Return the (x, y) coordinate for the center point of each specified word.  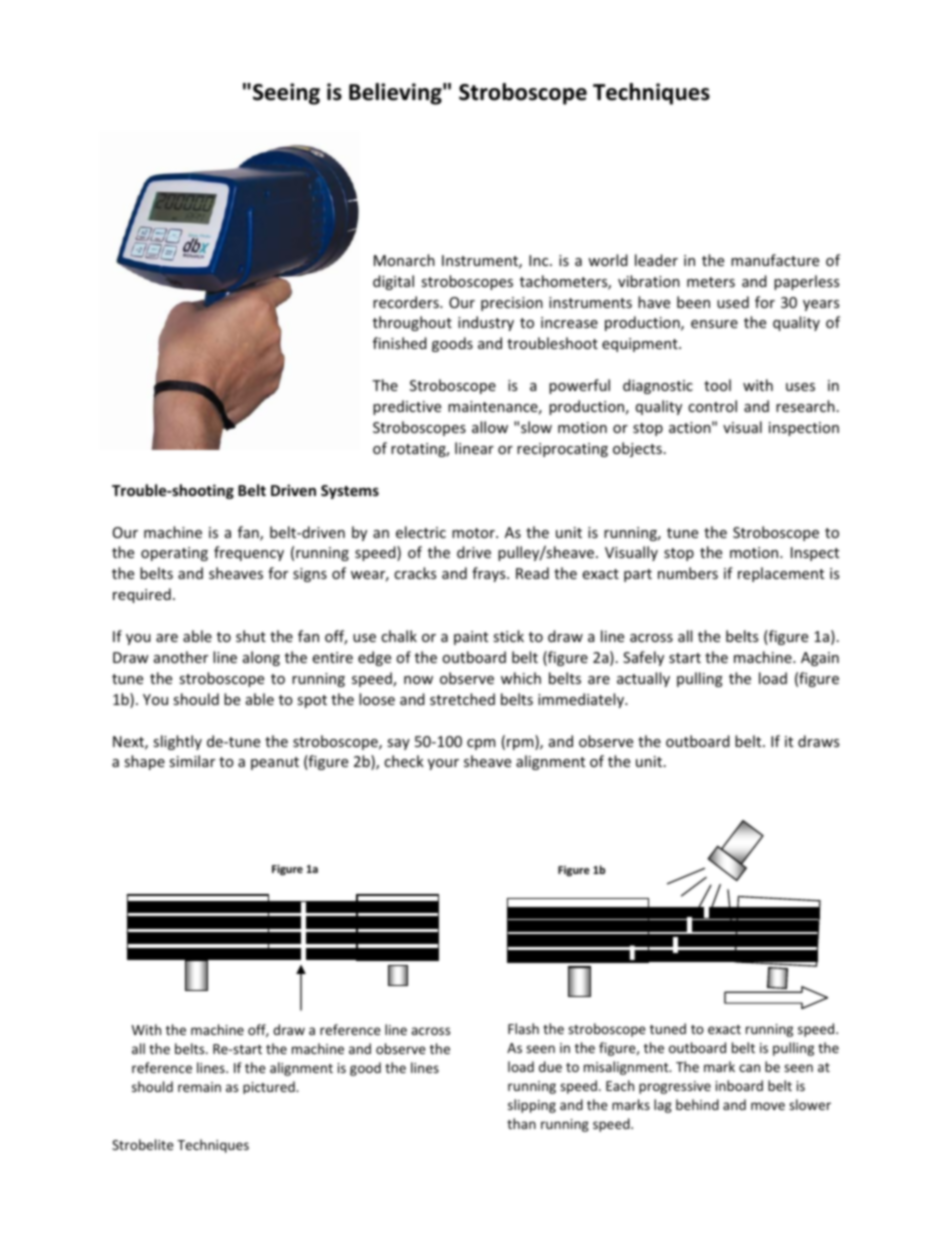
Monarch (404, 260)
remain (199, 1087)
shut (251, 636)
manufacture (775, 260)
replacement (781, 574)
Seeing (286, 94)
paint (471, 638)
